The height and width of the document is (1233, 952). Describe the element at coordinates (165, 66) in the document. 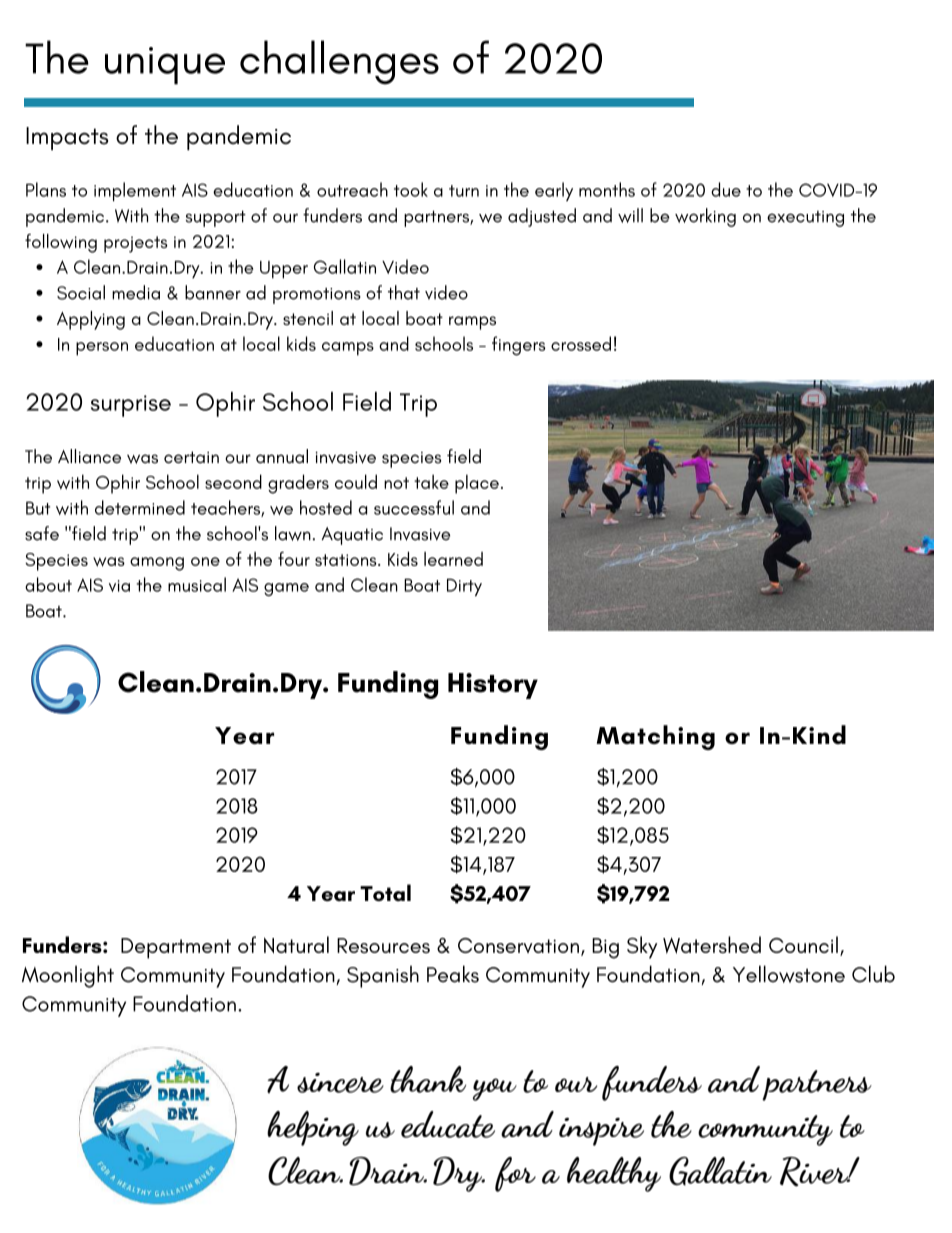

I see `unique` at that location.
